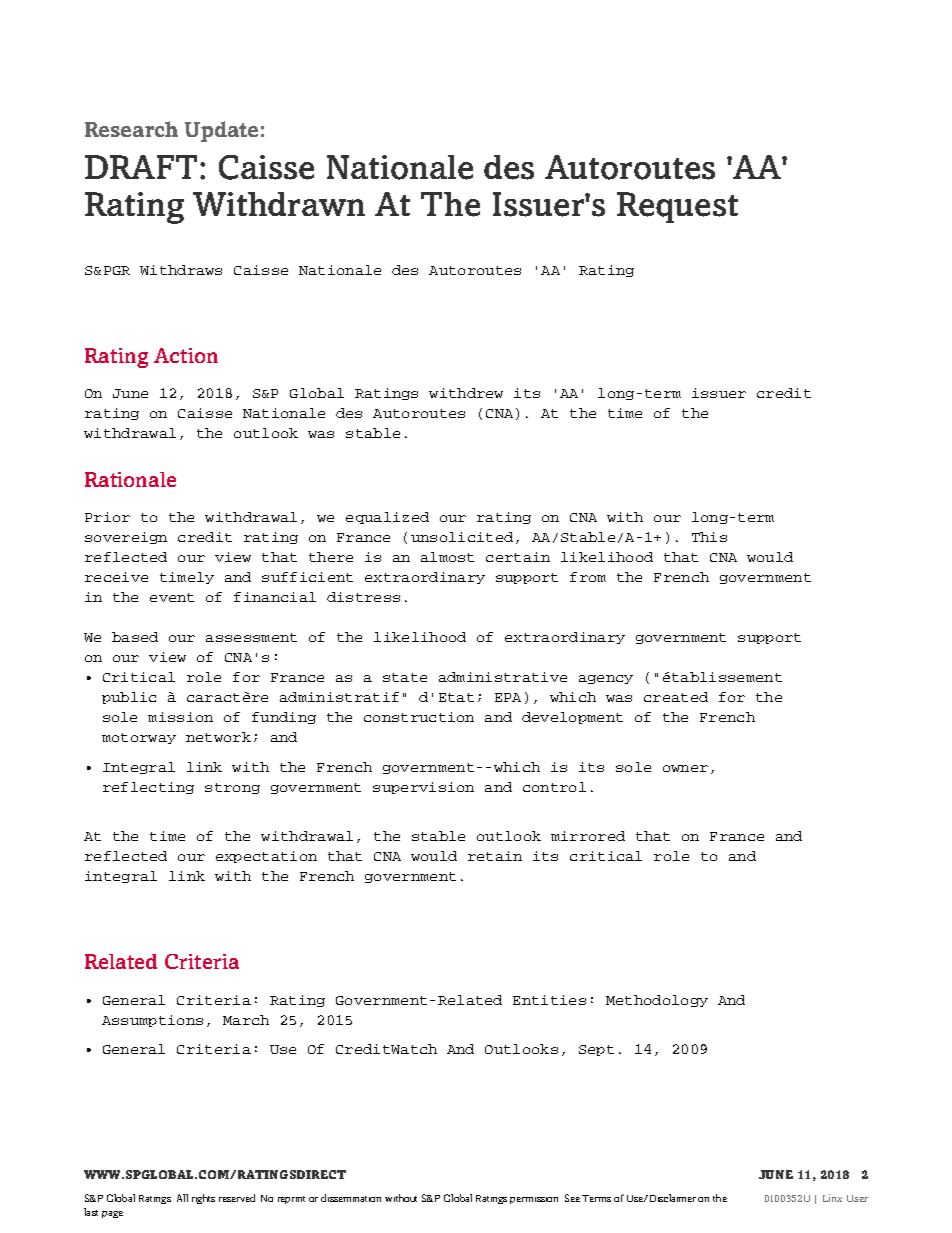 Image resolution: width=952 pixels, height=1233 pixels. What do you see at coordinates (143, 167) in the screenshot?
I see `DRAFT` at bounding box center [143, 167].
